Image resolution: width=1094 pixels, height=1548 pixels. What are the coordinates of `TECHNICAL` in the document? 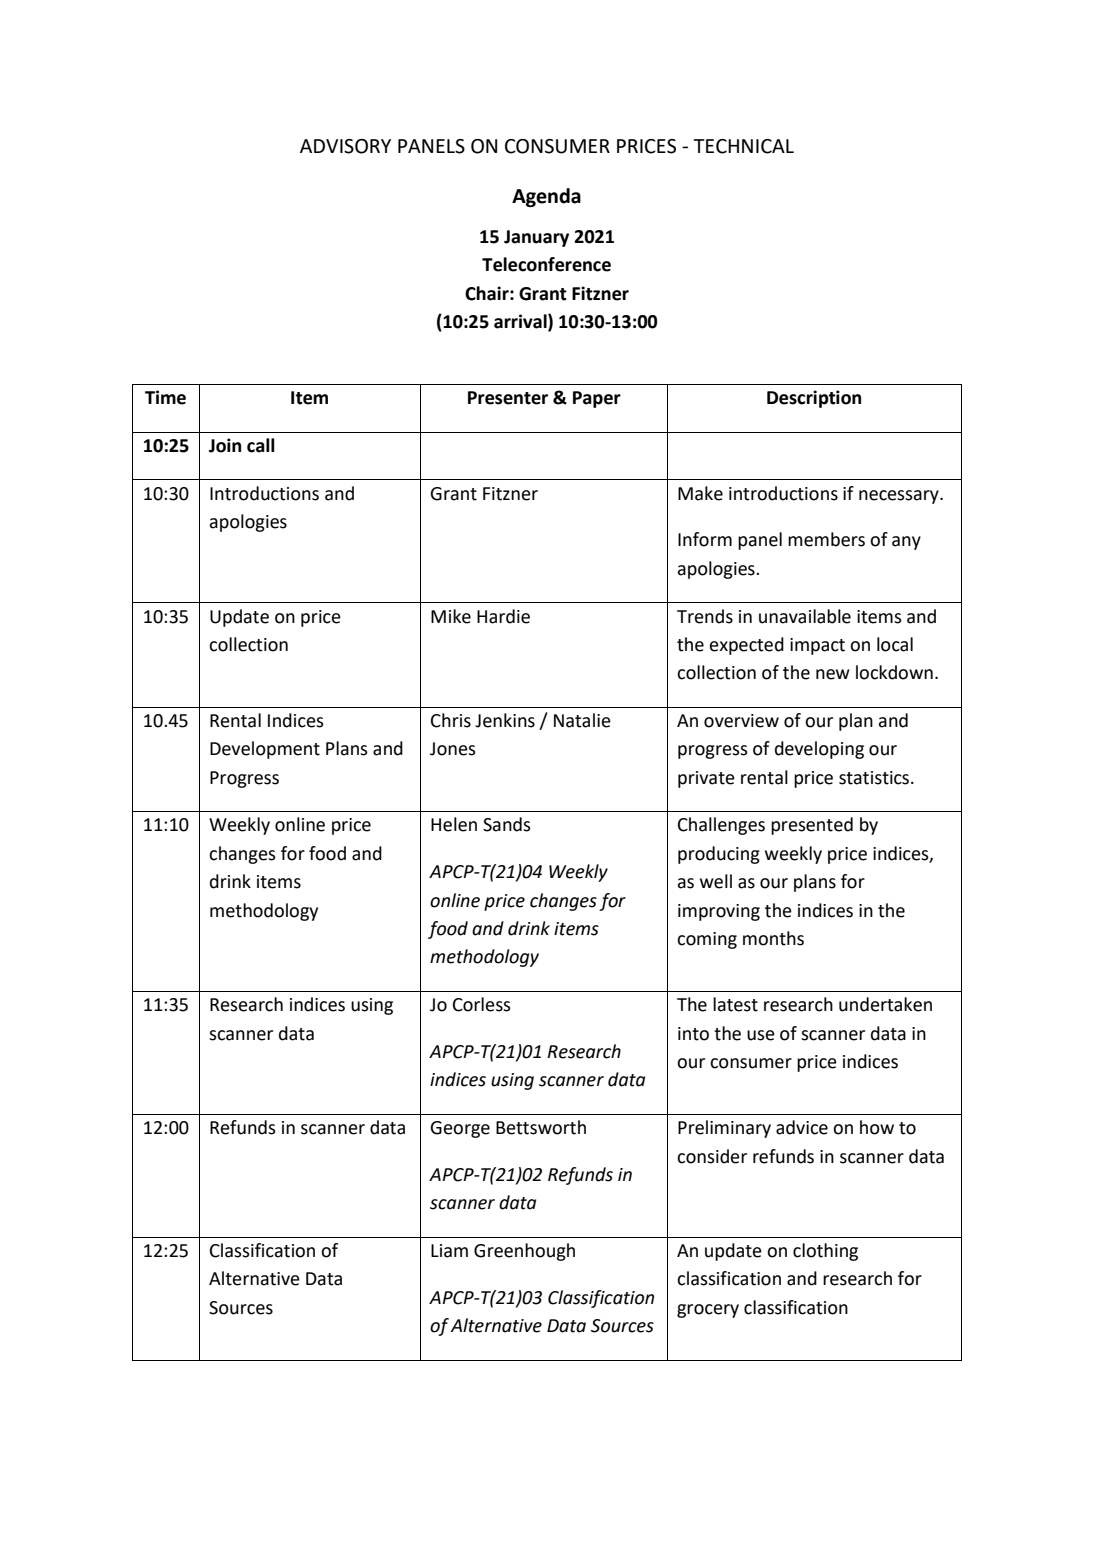 It's located at (744, 146).
